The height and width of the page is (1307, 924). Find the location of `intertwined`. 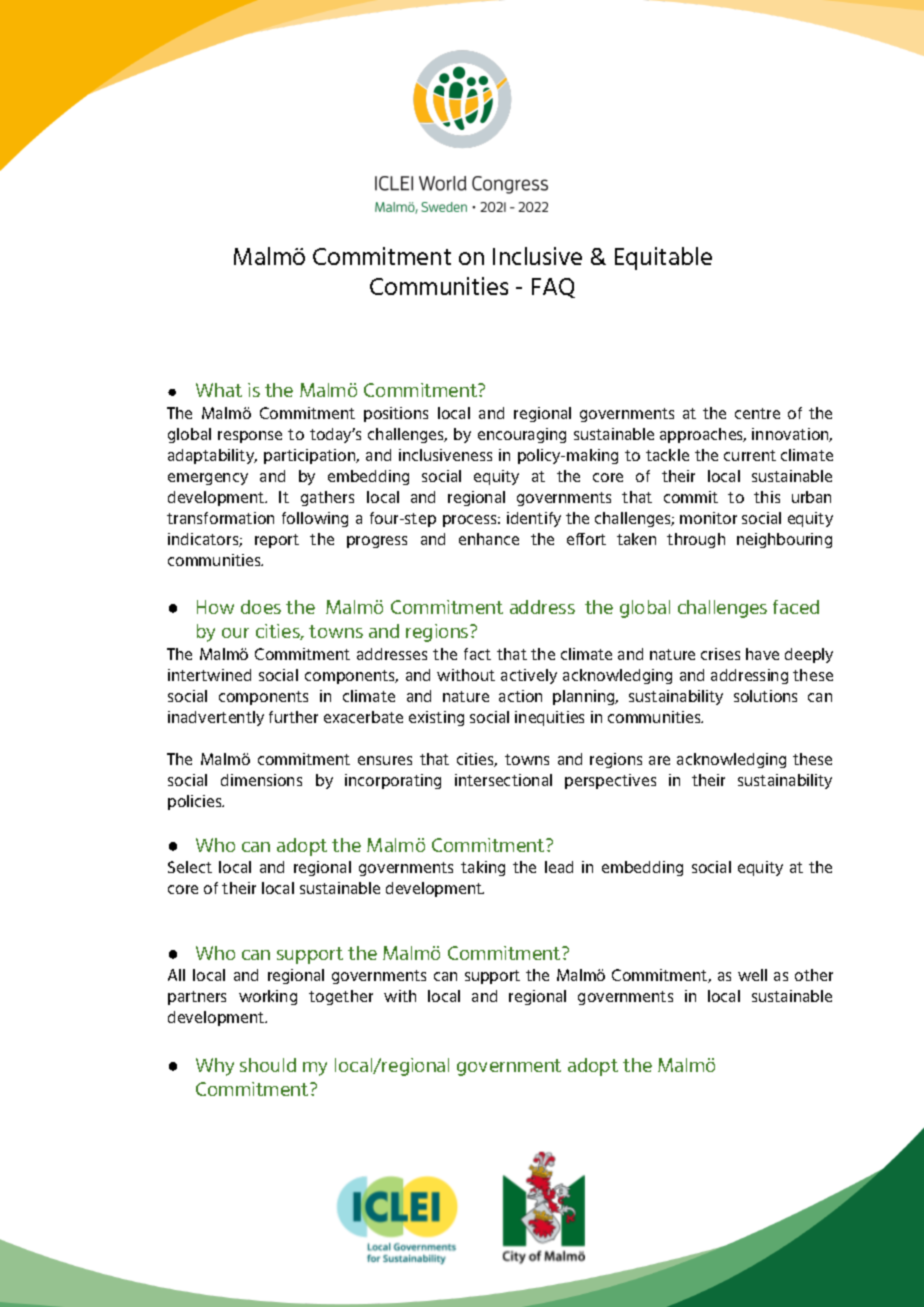

intertwined is located at coordinates (209, 675).
